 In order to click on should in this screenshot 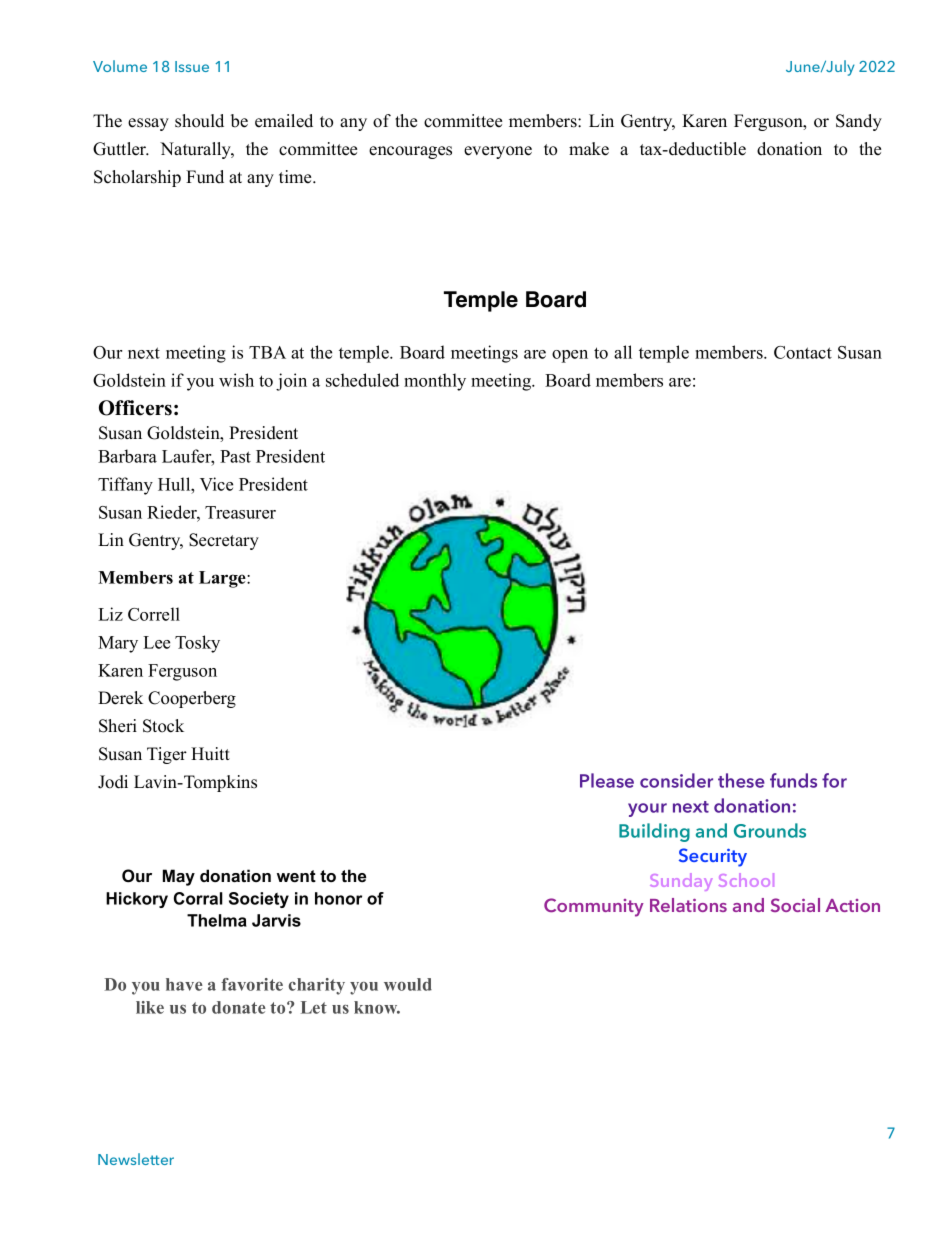, I will do `click(199, 121)`.
